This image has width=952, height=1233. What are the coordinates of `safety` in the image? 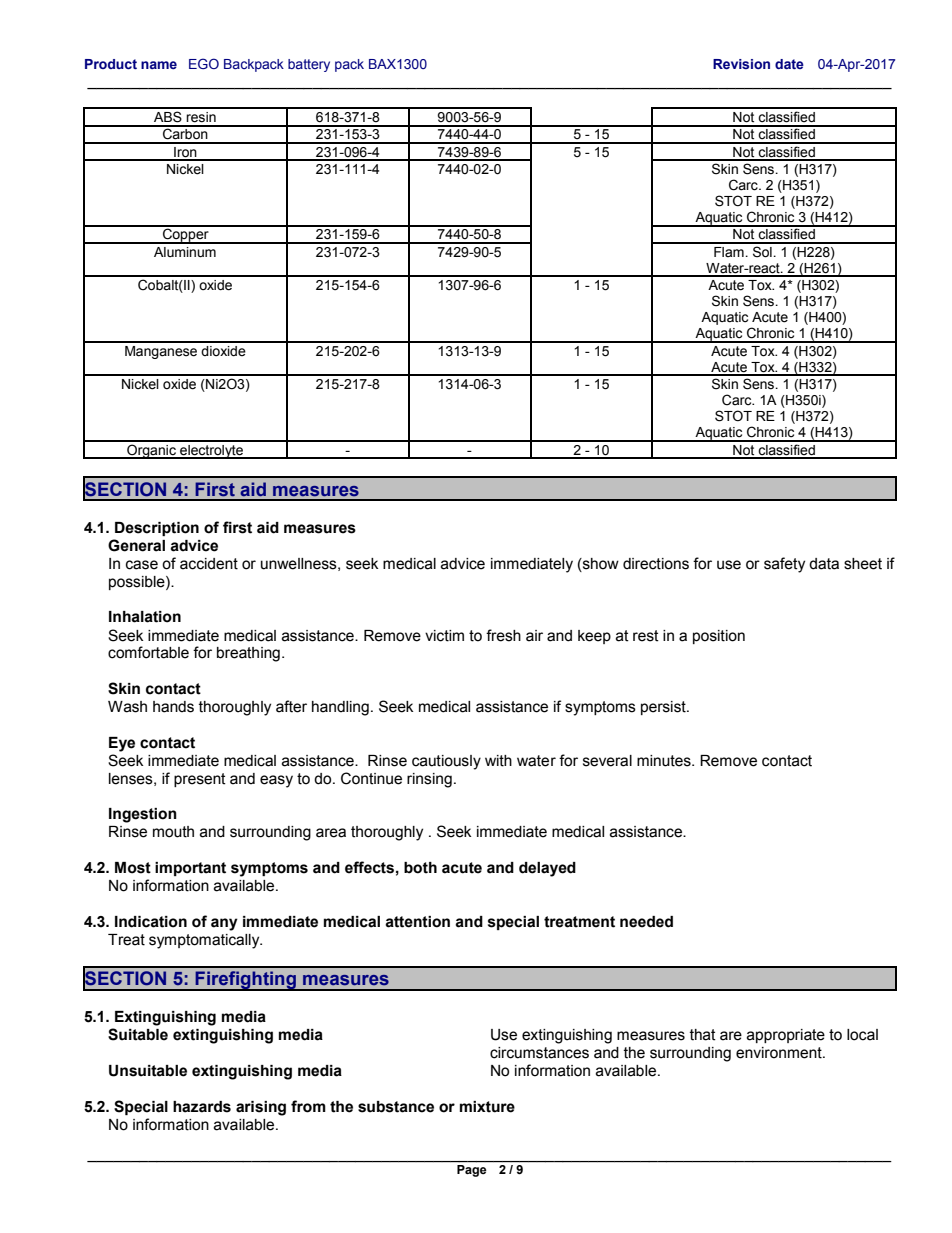 It's located at (784, 565).
